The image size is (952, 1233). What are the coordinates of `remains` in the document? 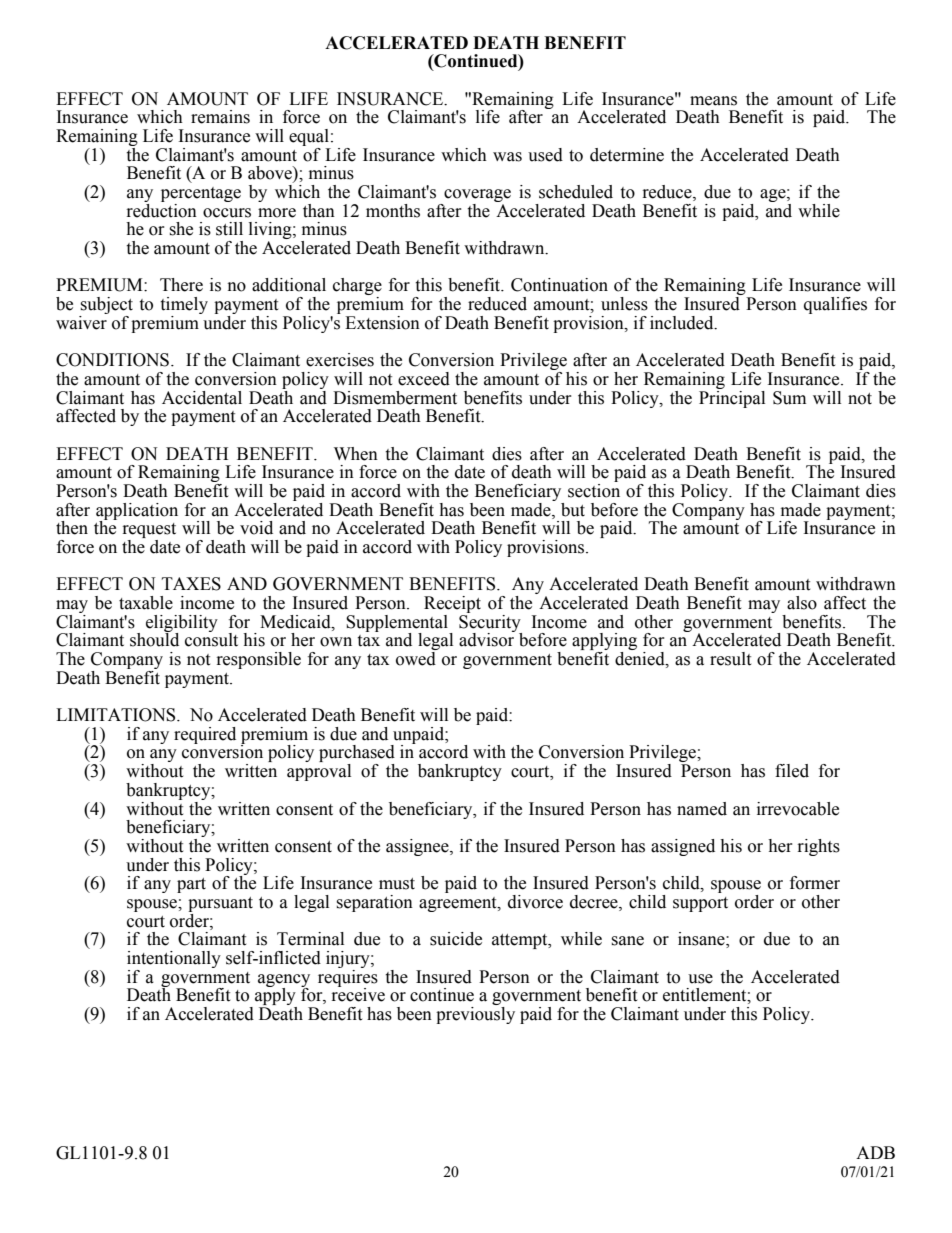 It's located at (220, 117).
